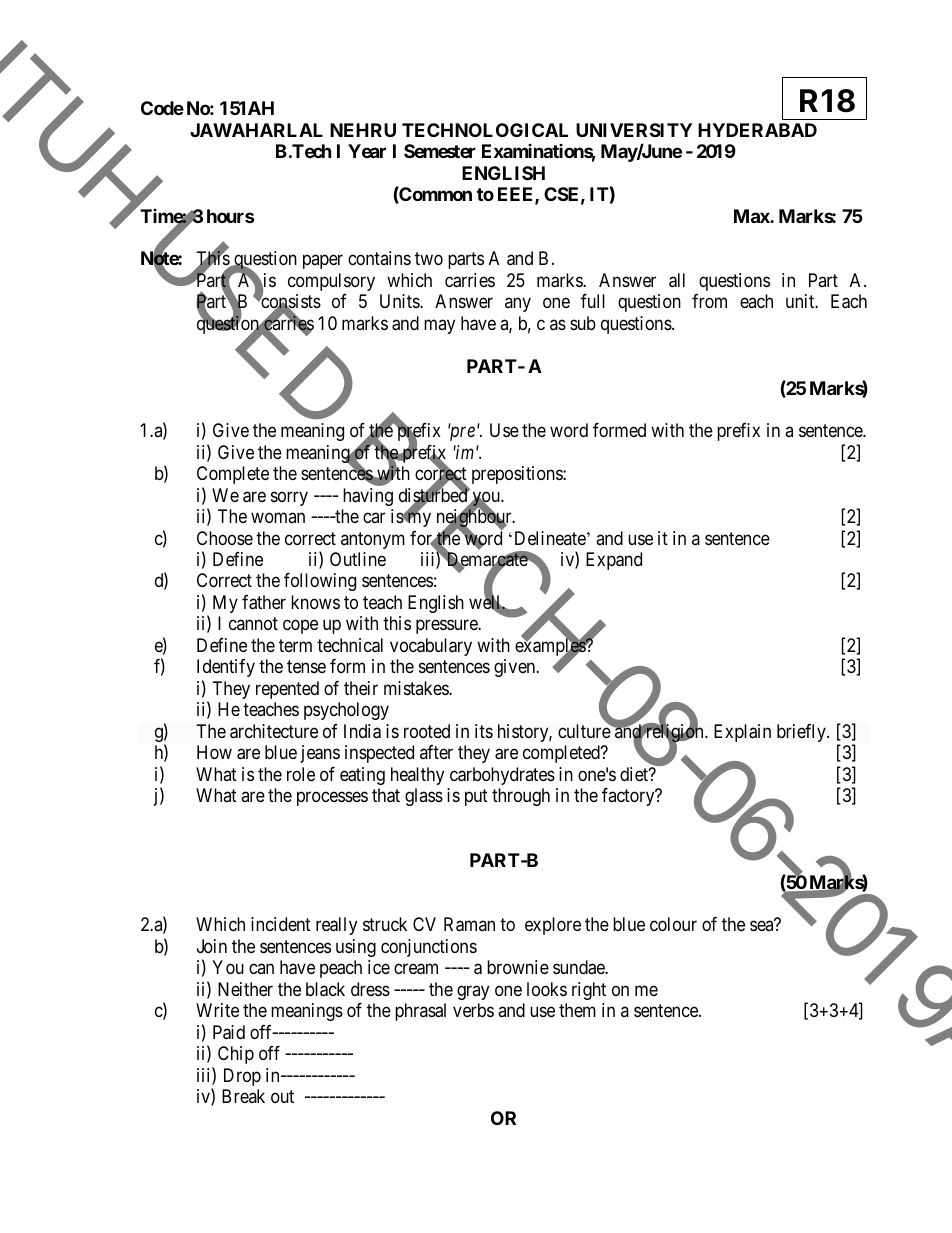 Image resolution: width=952 pixels, height=1233 pixels. I want to click on Semester, so click(440, 151).
